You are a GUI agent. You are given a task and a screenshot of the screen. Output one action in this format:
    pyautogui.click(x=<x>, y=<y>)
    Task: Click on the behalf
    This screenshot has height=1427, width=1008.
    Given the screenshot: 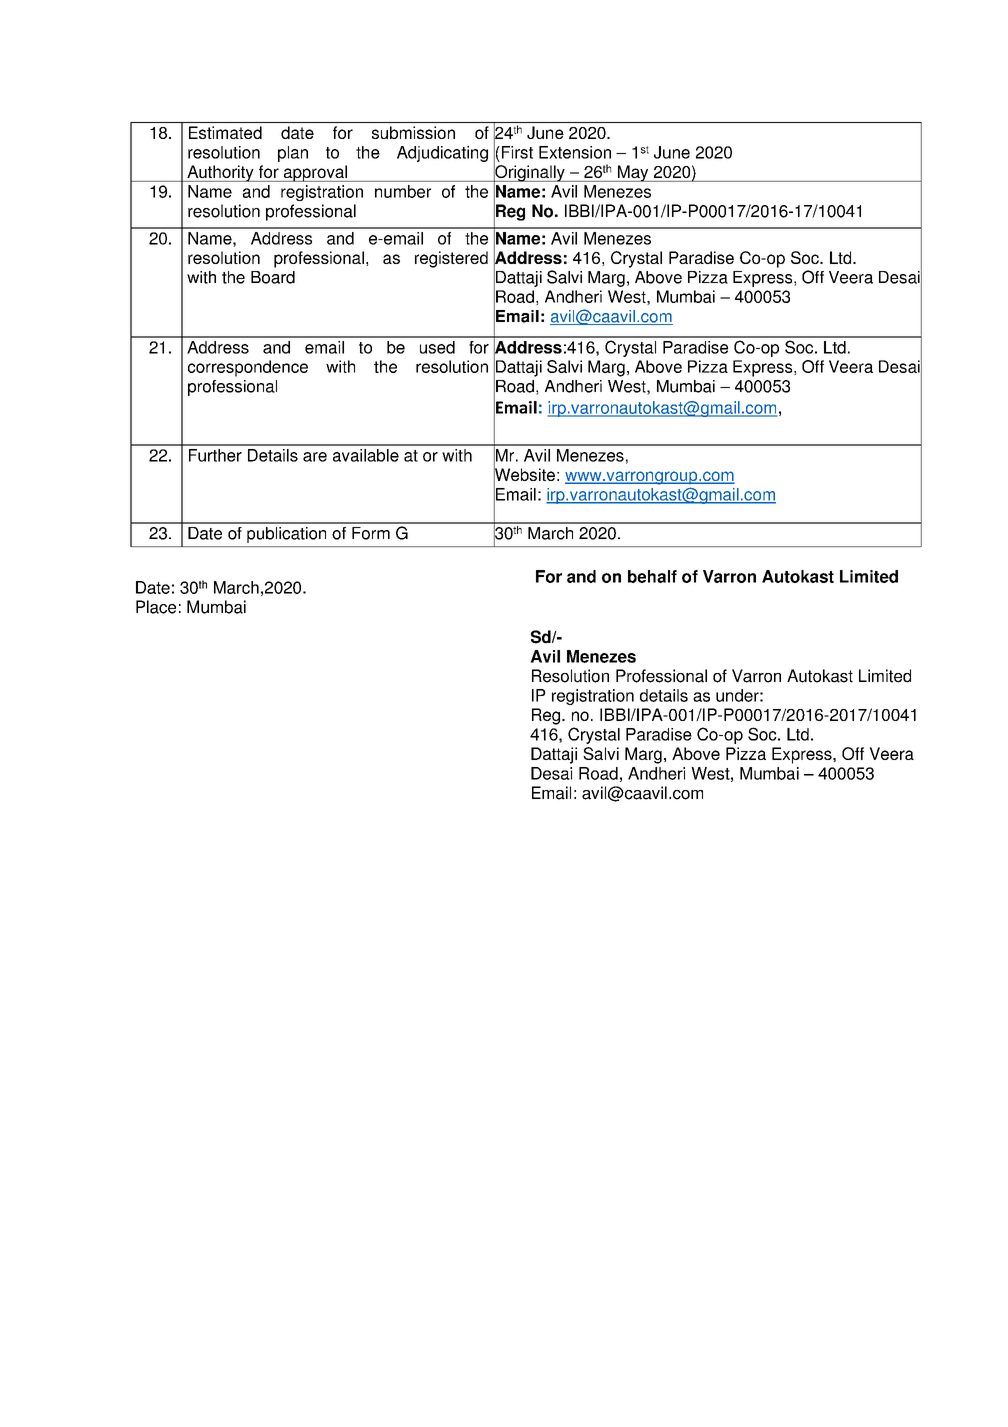 What is the action you would take?
    pyautogui.click(x=652, y=576)
